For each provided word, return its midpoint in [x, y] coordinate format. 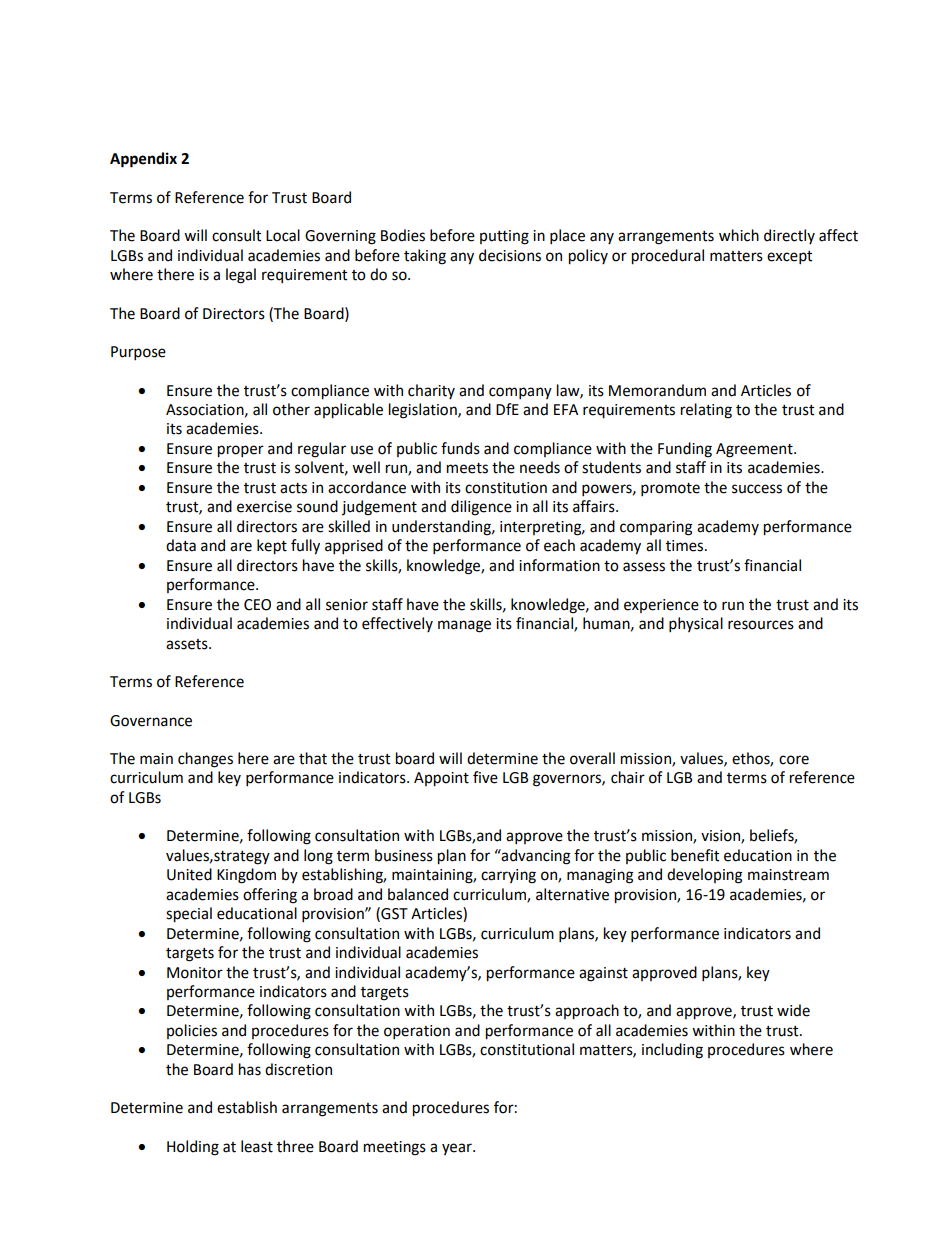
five [485, 777]
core [794, 760]
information [559, 565]
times [686, 546]
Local [283, 235]
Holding [193, 1148]
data [181, 545]
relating [706, 411]
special [189, 915]
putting [504, 237]
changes [205, 760]
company [520, 393]
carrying [508, 876]
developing [704, 876]
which [739, 235]
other [291, 409]
